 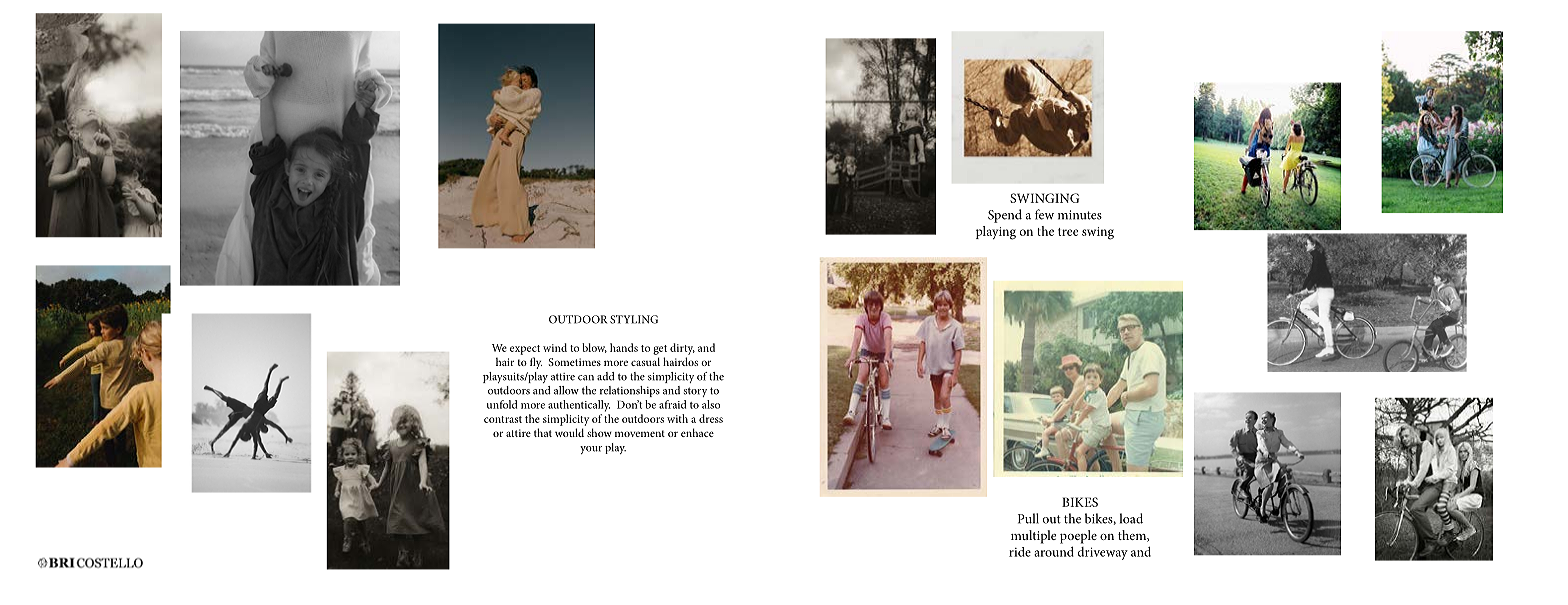 What do you see at coordinates (586, 378) in the document?
I see `can` at bounding box center [586, 378].
